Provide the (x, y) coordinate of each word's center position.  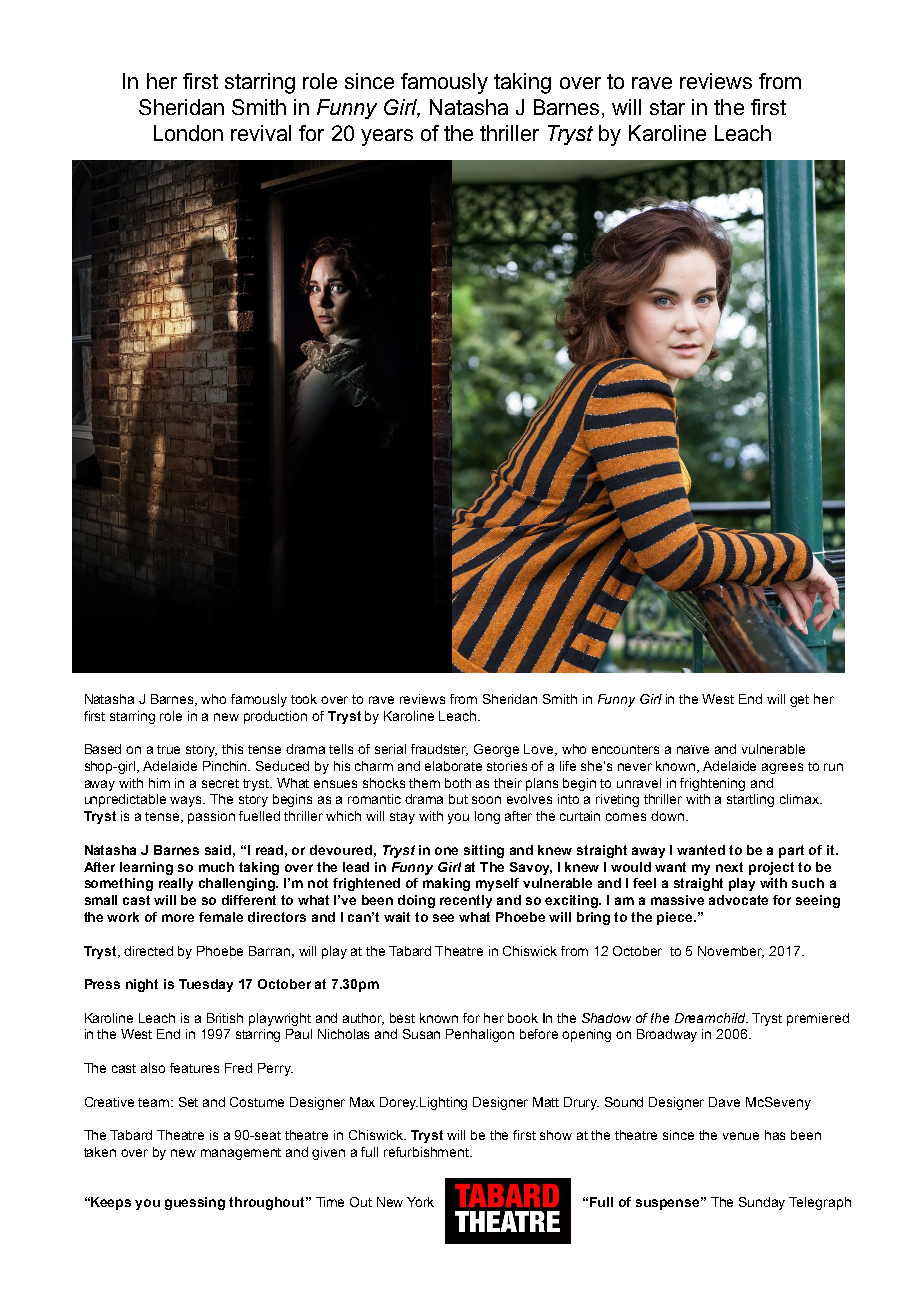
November (731, 952)
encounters (625, 749)
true (168, 749)
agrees (782, 768)
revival (261, 133)
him (159, 783)
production (275, 717)
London (188, 133)
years (387, 137)
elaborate (453, 766)
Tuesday (206, 985)
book (523, 1018)
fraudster (439, 750)
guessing (195, 1203)
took (304, 699)
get (799, 701)
